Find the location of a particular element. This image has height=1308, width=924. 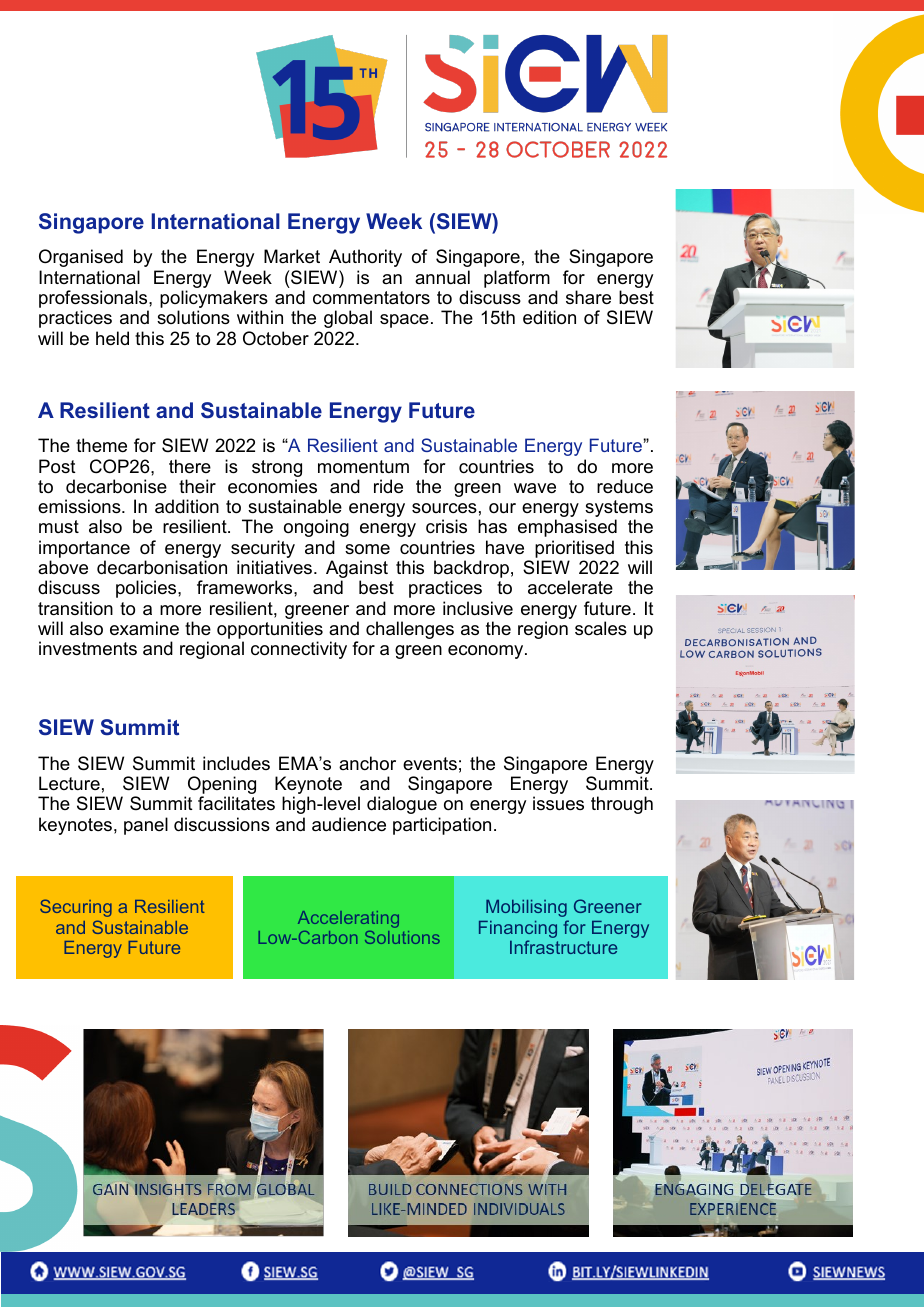

professionals is located at coordinates (94, 300).
